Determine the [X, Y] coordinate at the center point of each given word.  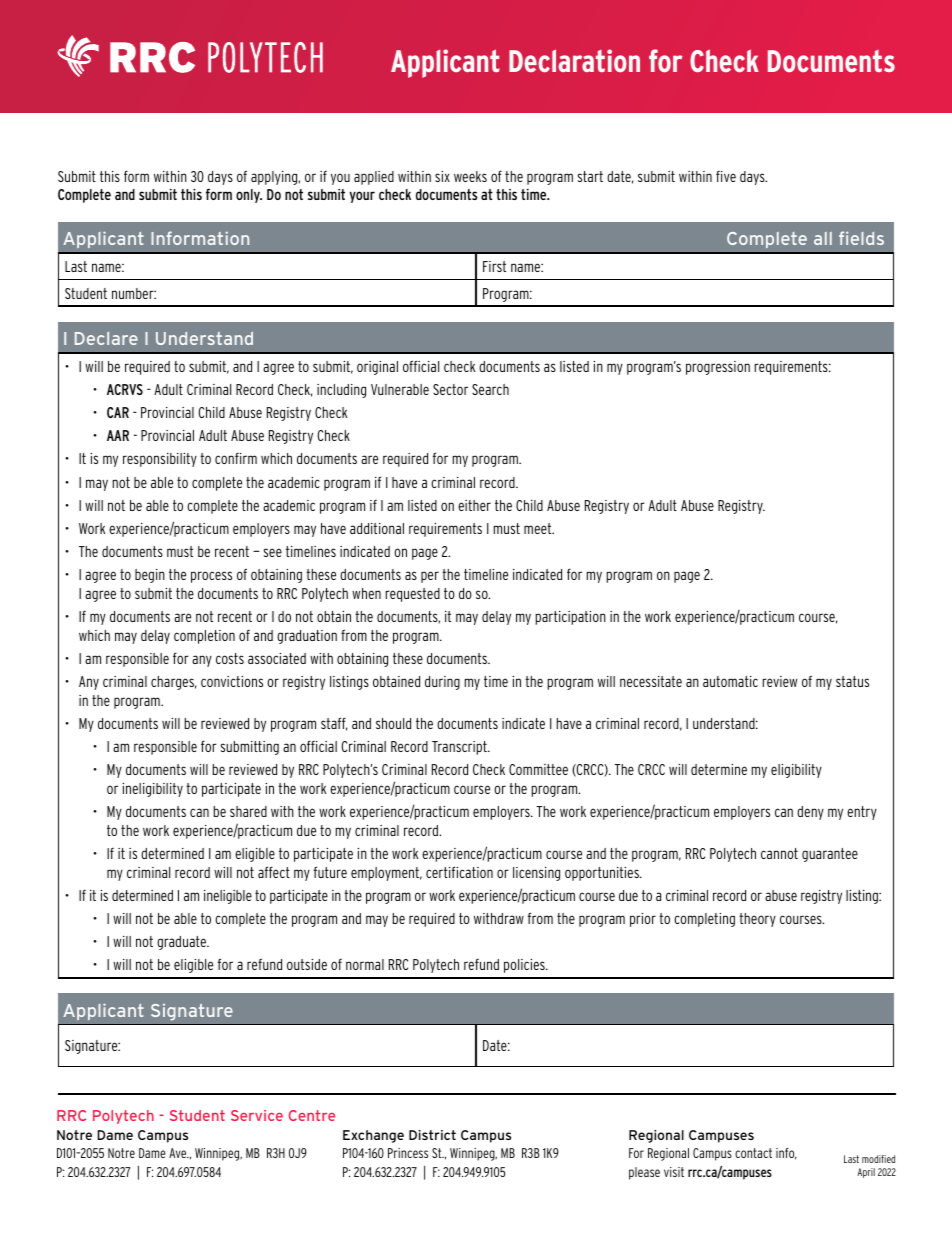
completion [204, 637]
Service [257, 1115]
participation [570, 618]
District [432, 1135]
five [726, 176]
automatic [730, 681]
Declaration [574, 60]
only [249, 196]
